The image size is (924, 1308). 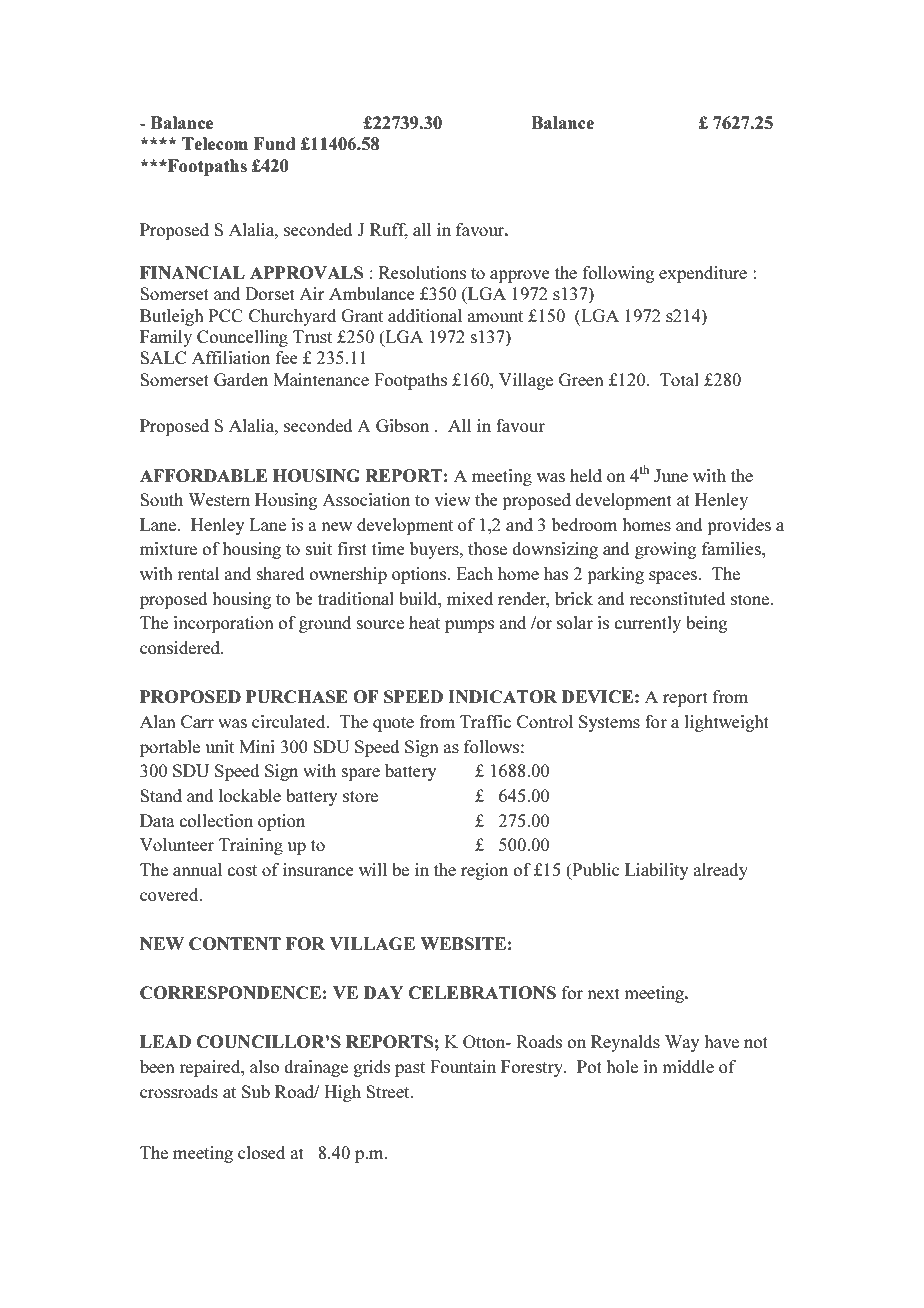 What do you see at coordinates (223, 624) in the document?
I see `incorporation` at bounding box center [223, 624].
